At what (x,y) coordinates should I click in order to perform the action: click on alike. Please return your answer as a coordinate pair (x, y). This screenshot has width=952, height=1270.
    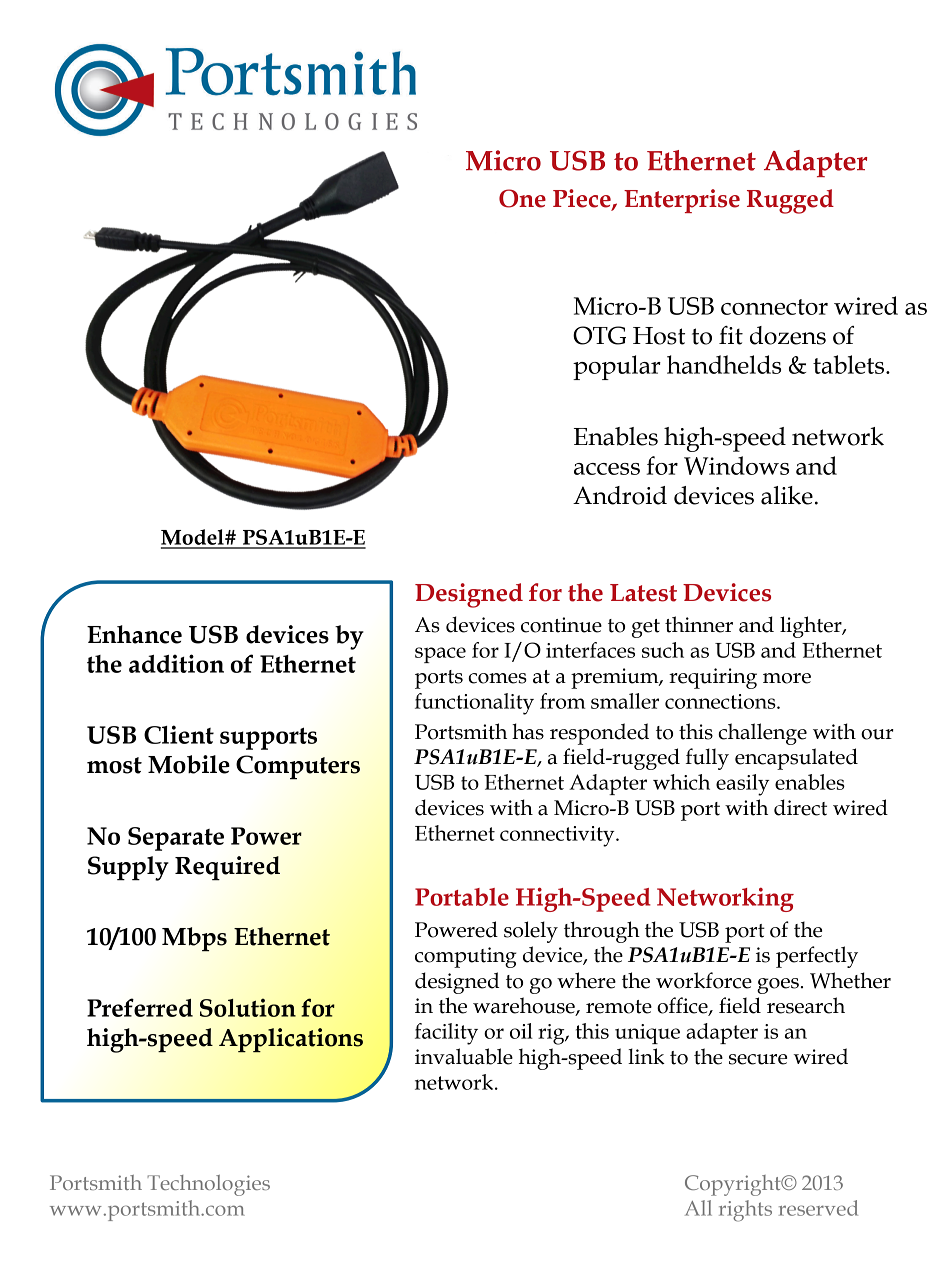
    Looking at the image, I should click on (787, 495).
